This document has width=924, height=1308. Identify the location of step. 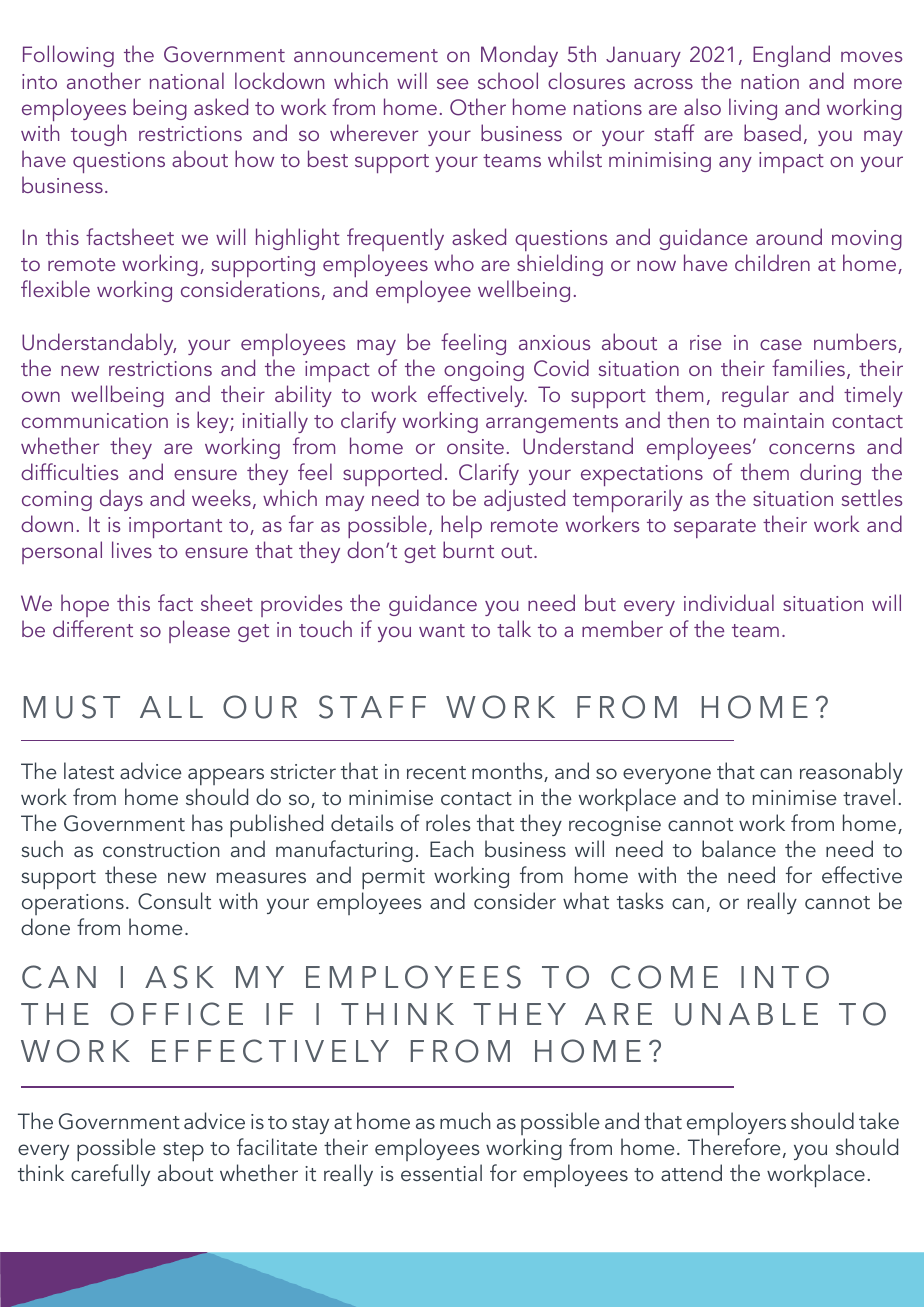
(183, 1152).
